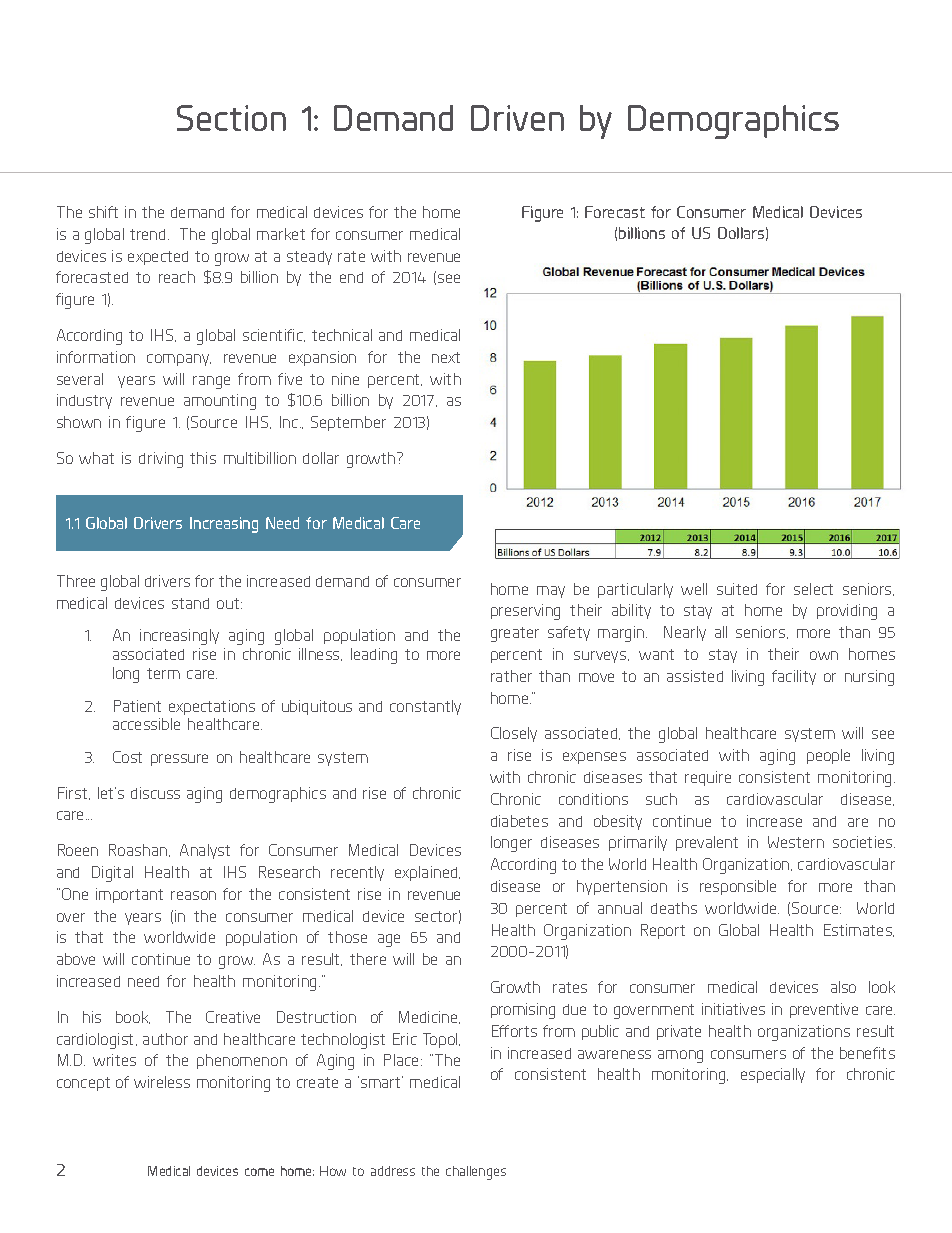 Image resolution: width=952 pixels, height=1233 pixels. What do you see at coordinates (773, 1075) in the image?
I see `especially` at bounding box center [773, 1075].
